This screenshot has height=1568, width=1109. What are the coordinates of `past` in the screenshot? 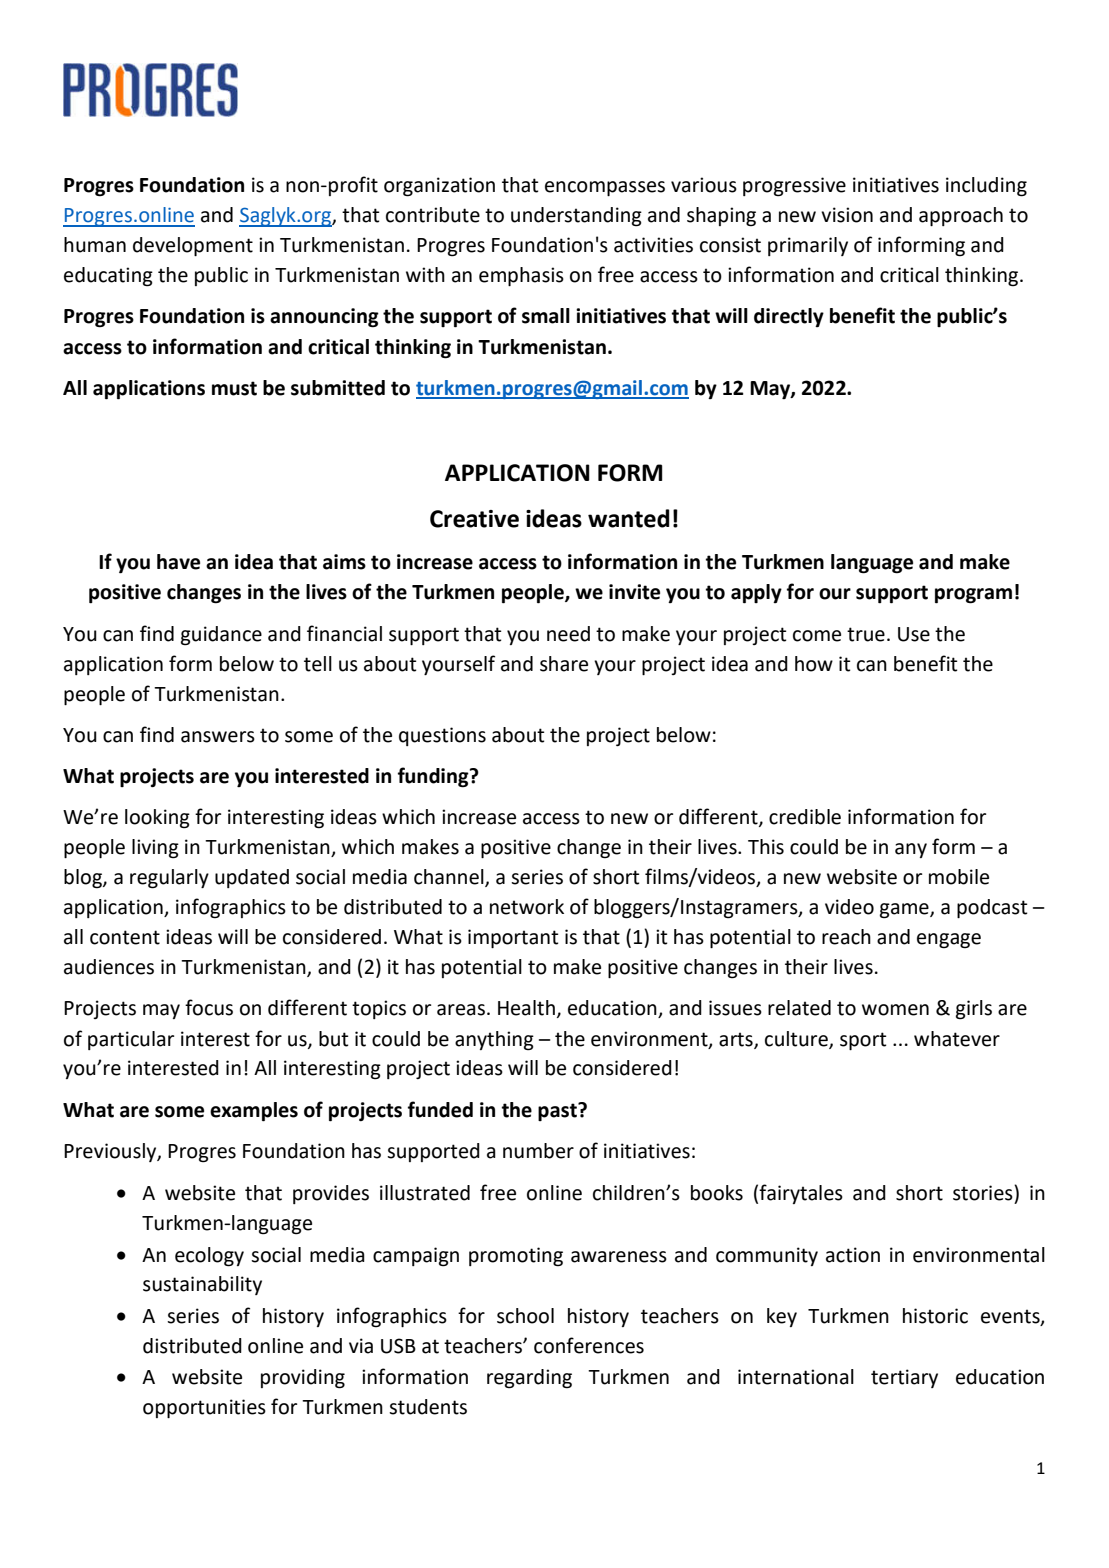 It's located at (558, 1112).
